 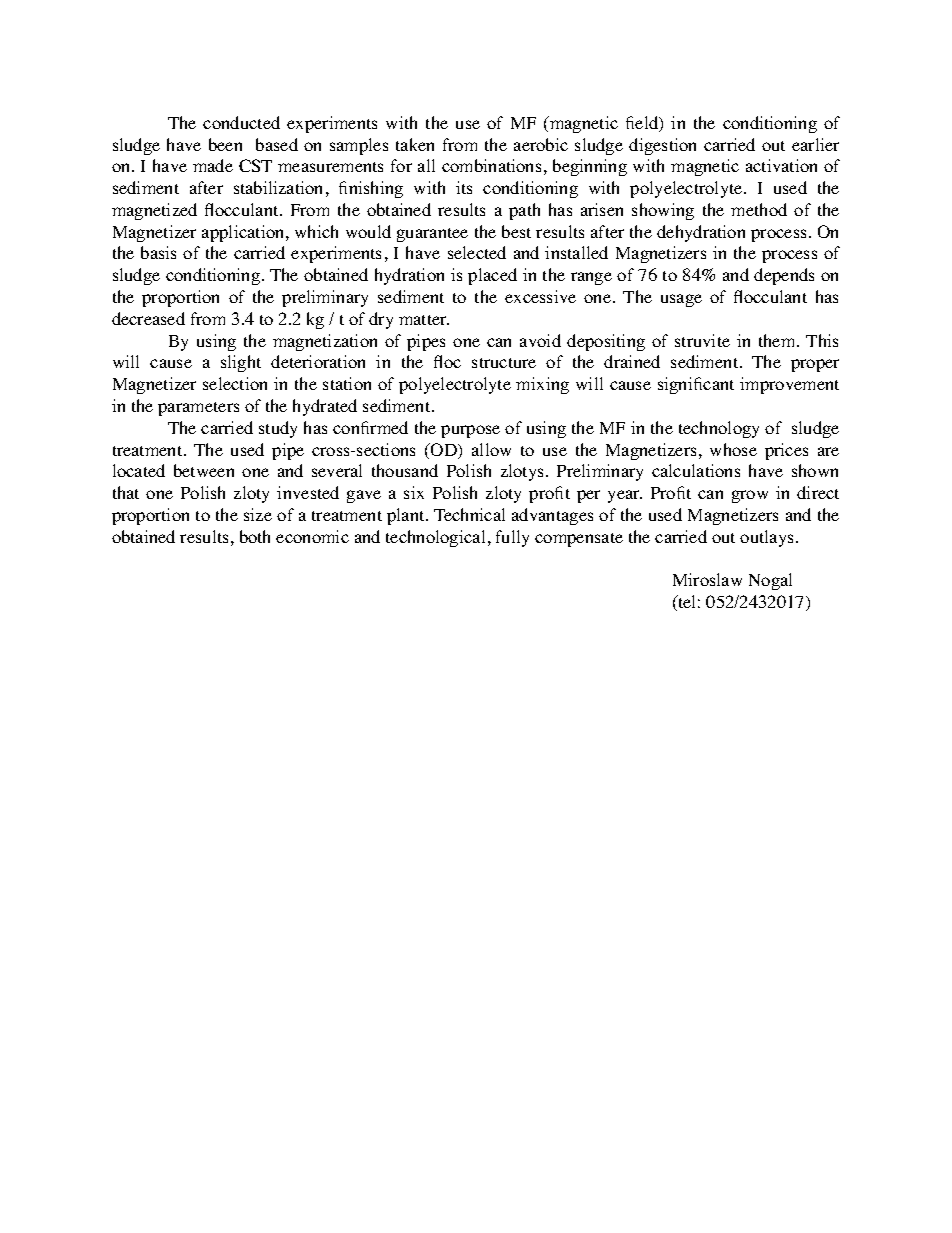 I want to click on outlays, so click(x=766, y=538).
